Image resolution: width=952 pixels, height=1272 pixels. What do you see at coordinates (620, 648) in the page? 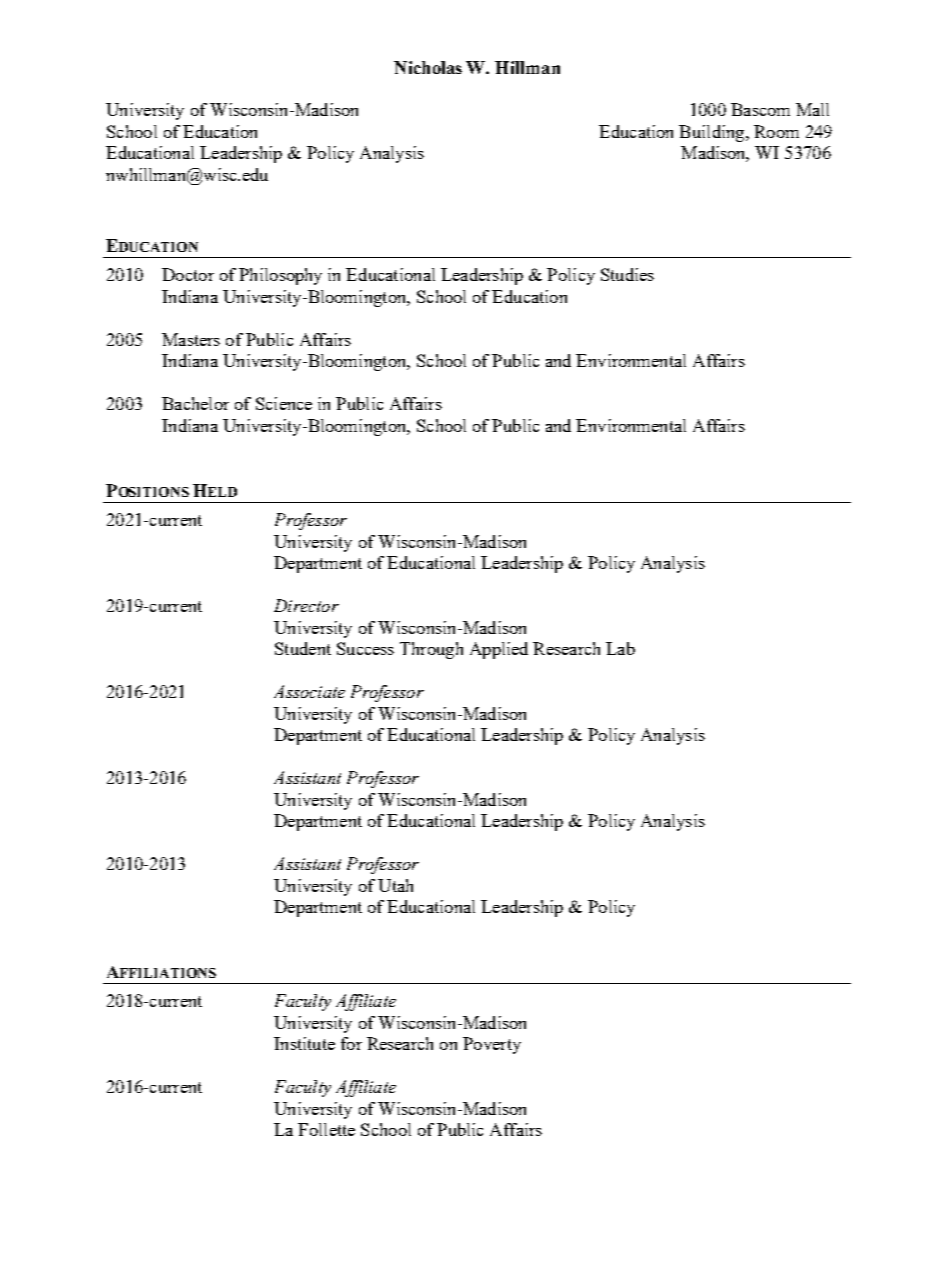
I see `Lab` at bounding box center [620, 648].
